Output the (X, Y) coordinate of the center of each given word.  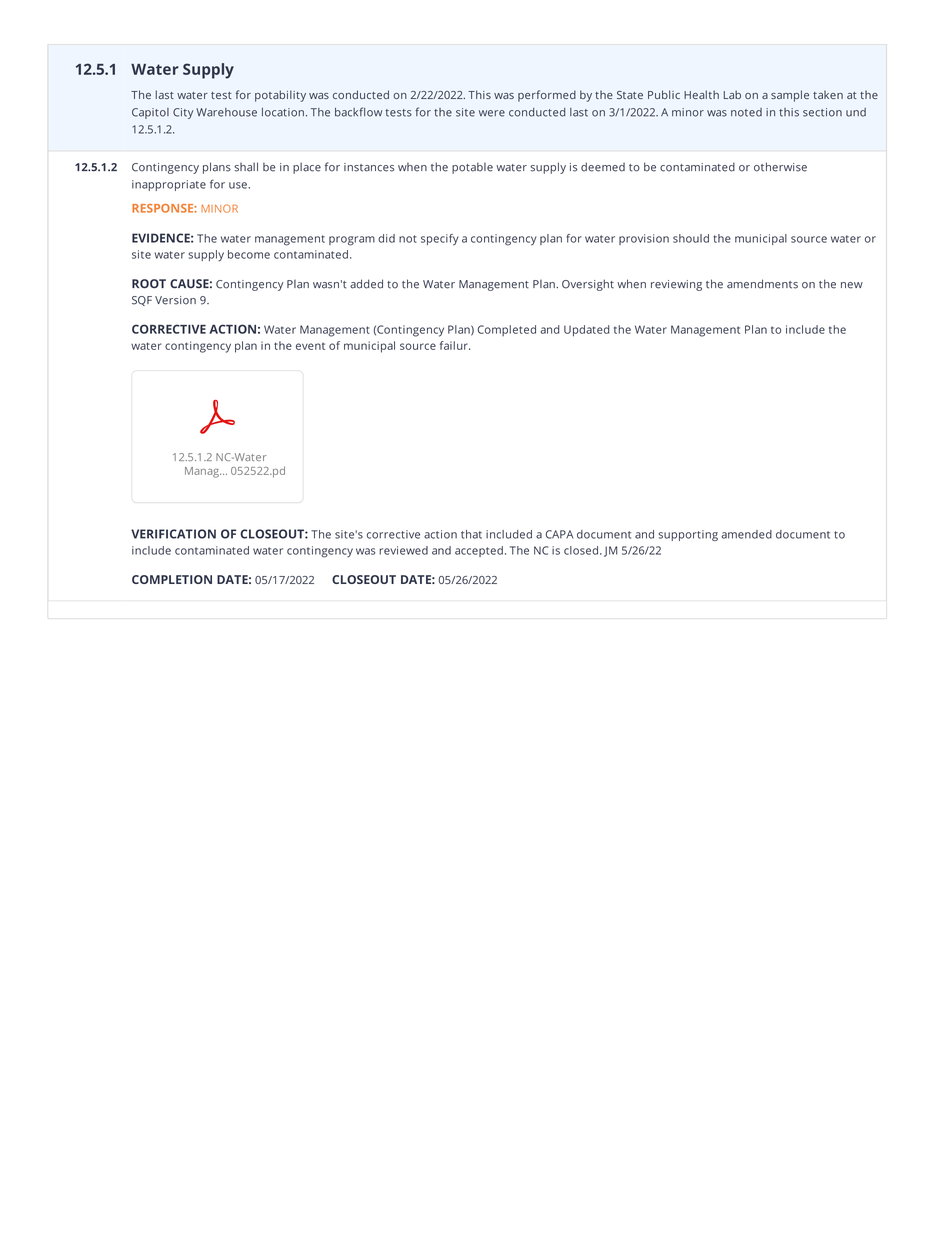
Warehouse (226, 112)
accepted (479, 551)
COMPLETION (172, 579)
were (492, 113)
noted (746, 112)
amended (746, 534)
